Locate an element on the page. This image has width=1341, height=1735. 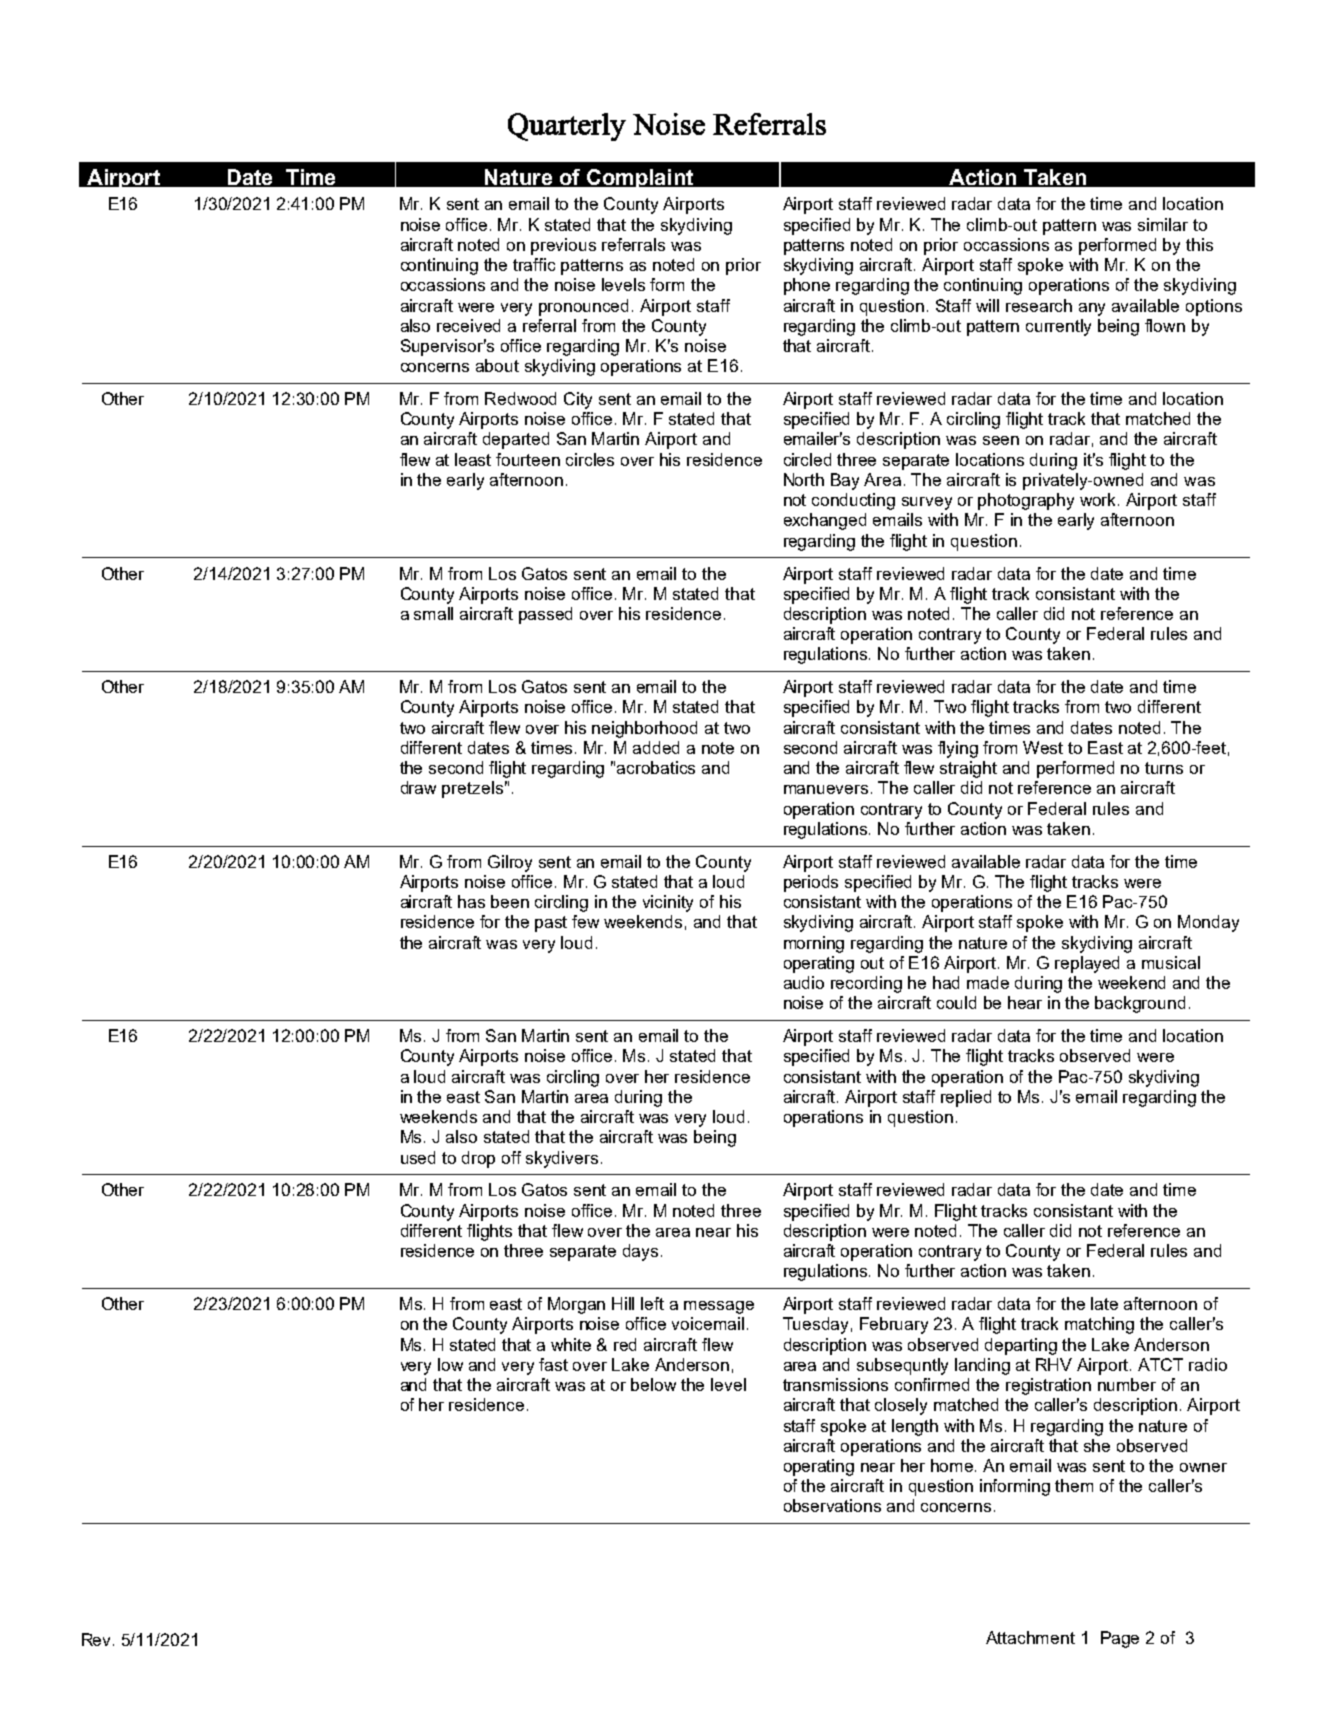
West is located at coordinates (1043, 747).
